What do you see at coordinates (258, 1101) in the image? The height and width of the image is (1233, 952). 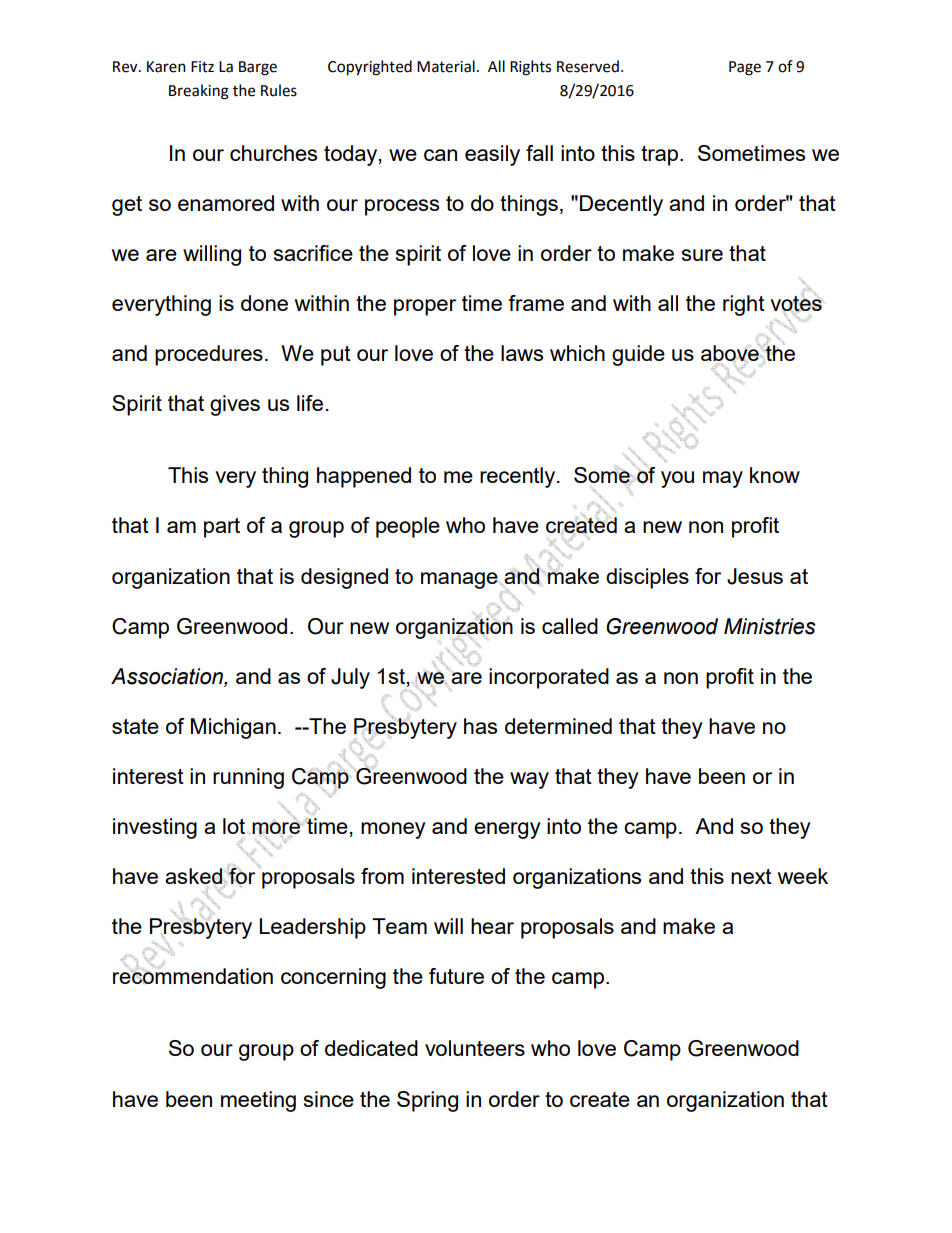 I see `meeting` at bounding box center [258, 1101].
